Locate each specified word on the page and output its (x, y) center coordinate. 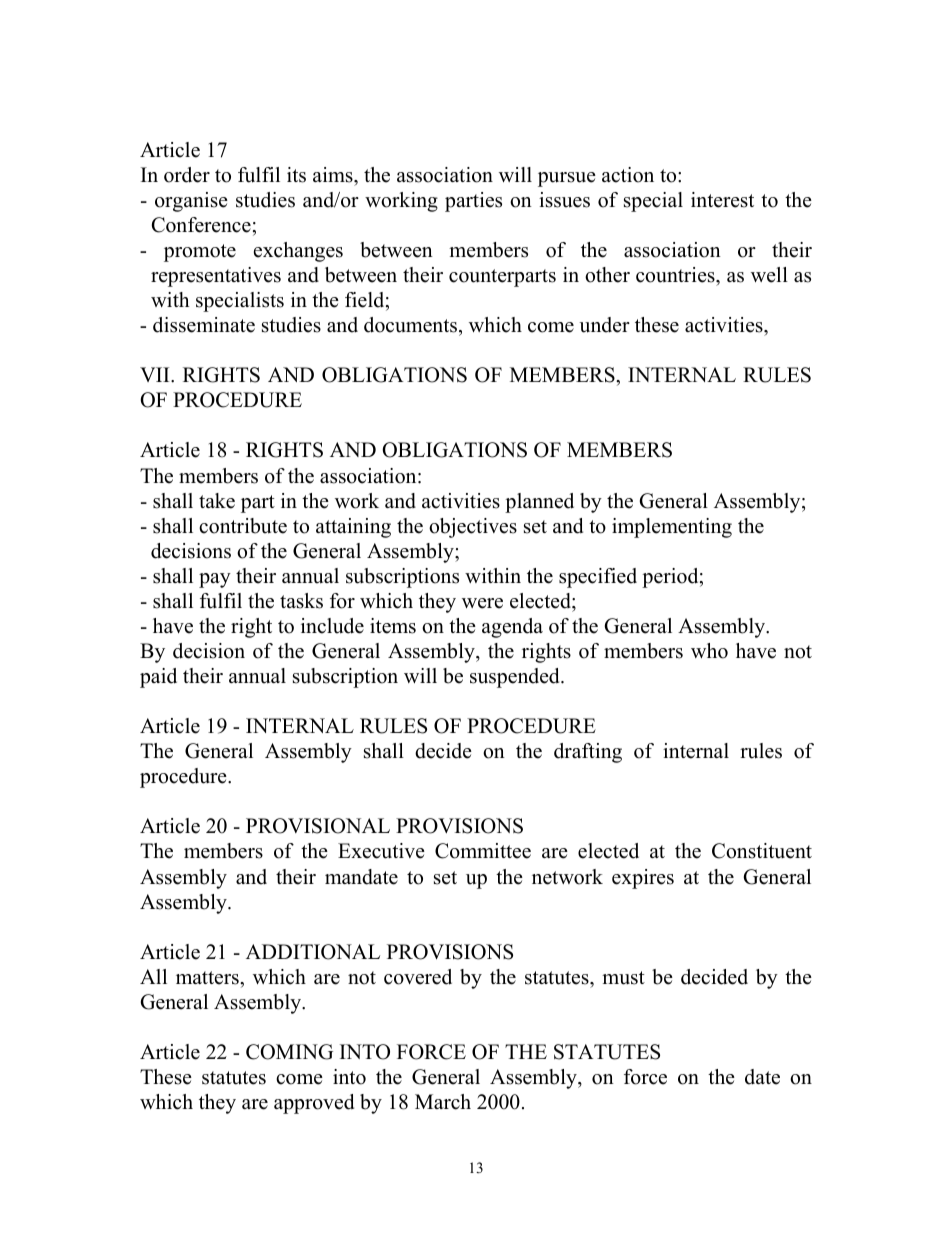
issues (564, 200)
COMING (289, 1052)
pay (215, 580)
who (709, 651)
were (482, 603)
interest (722, 200)
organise (191, 202)
